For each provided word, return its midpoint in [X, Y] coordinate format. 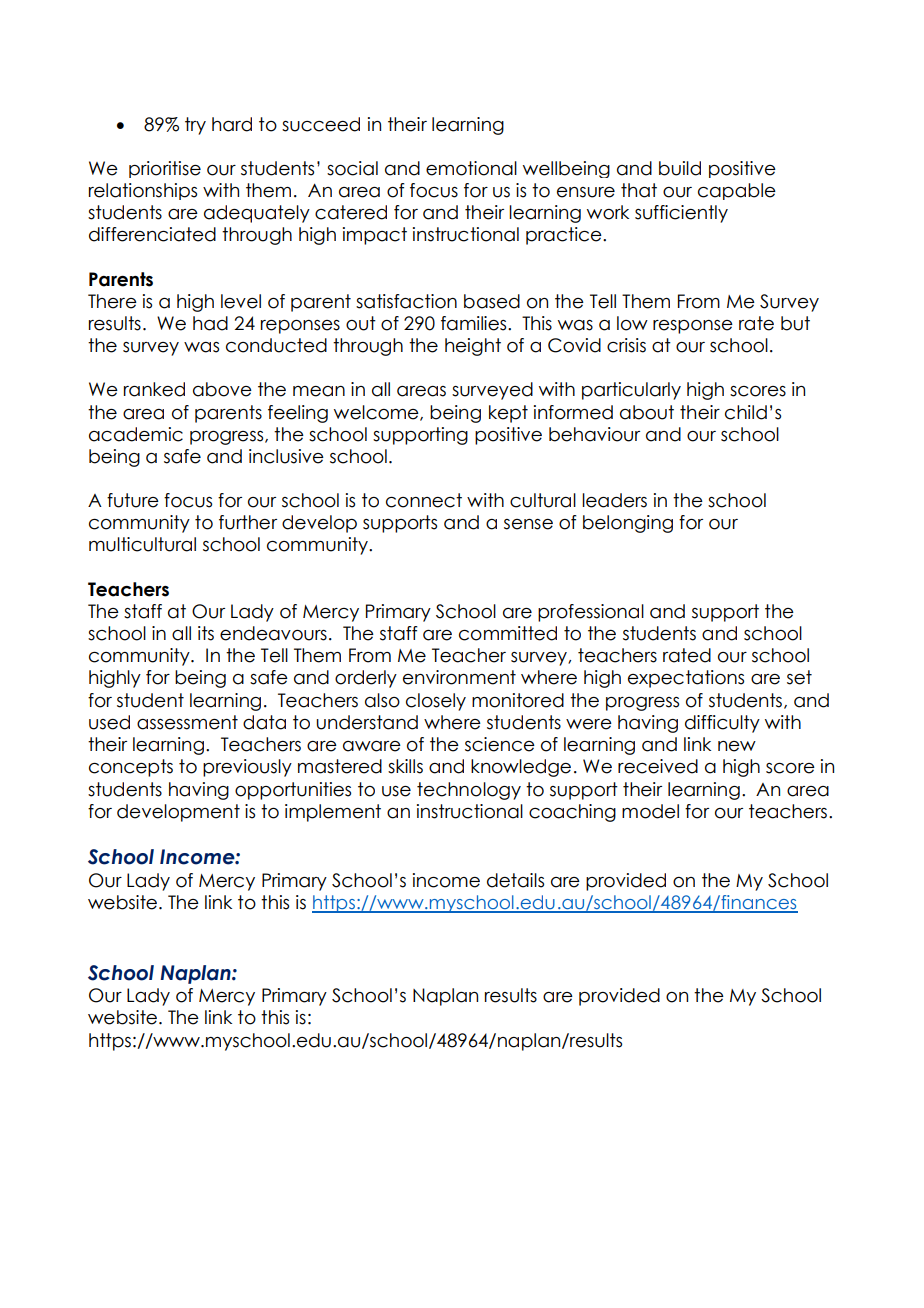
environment [459, 677]
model [650, 811]
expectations [686, 679]
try [195, 126]
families [475, 323]
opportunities [293, 791]
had [210, 323]
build [680, 168]
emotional [471, 168]
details [515, 880]
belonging [628, 524]
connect [424, 500]
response [693, 327]
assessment [187, 722]
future [133, 500]
